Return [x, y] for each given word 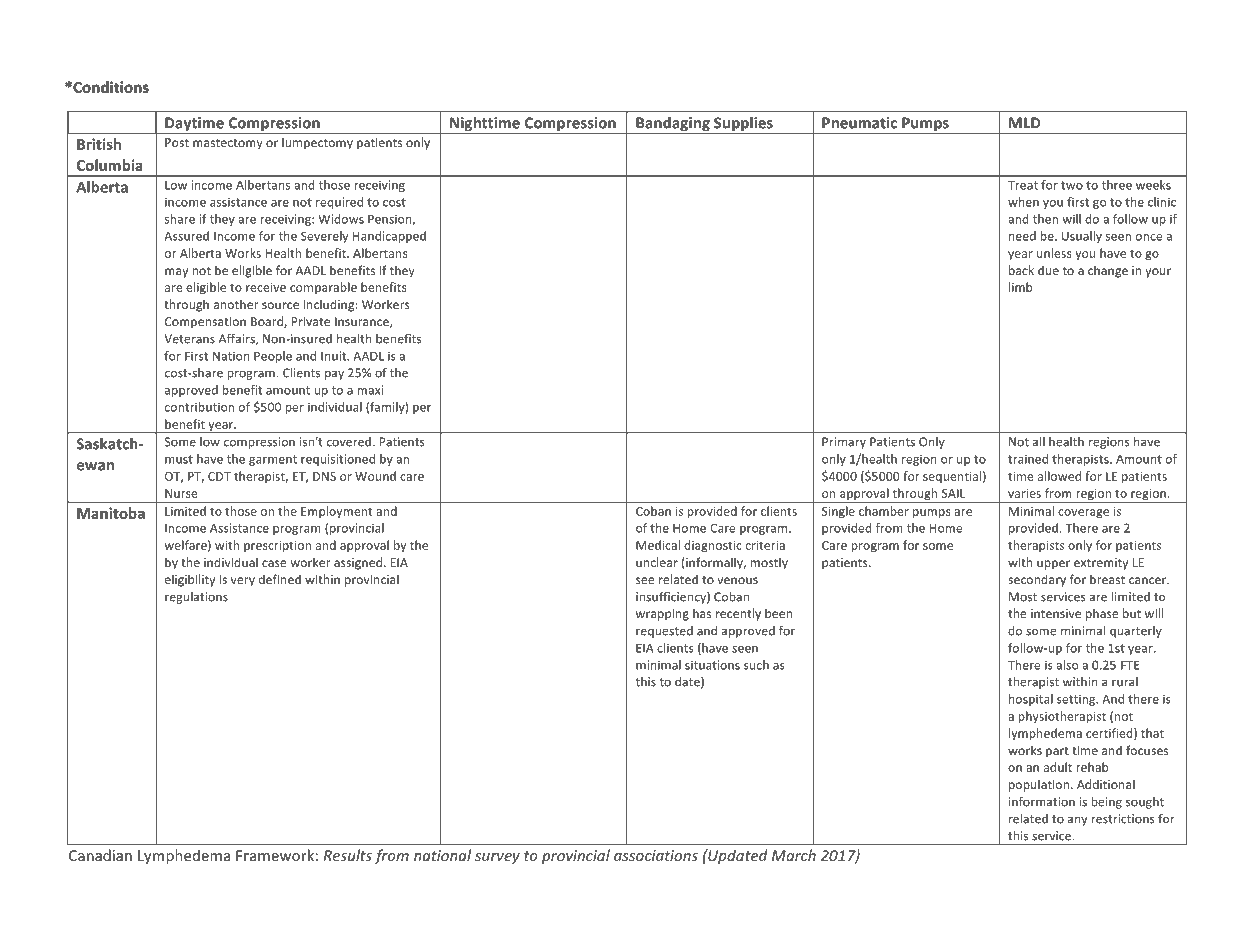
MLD [1025, 123]
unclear [657, 562]
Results [347, 855]
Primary [844, 443]
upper [1053, 565]
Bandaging [673, 125]
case [274, 563]
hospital [1031, 700]
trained [1028, 459]
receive [266, 287]
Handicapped [389, 237]
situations [712, 665]
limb [1020, 287]
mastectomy [228, 144]
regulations [196, 598]
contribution [199, 407]
